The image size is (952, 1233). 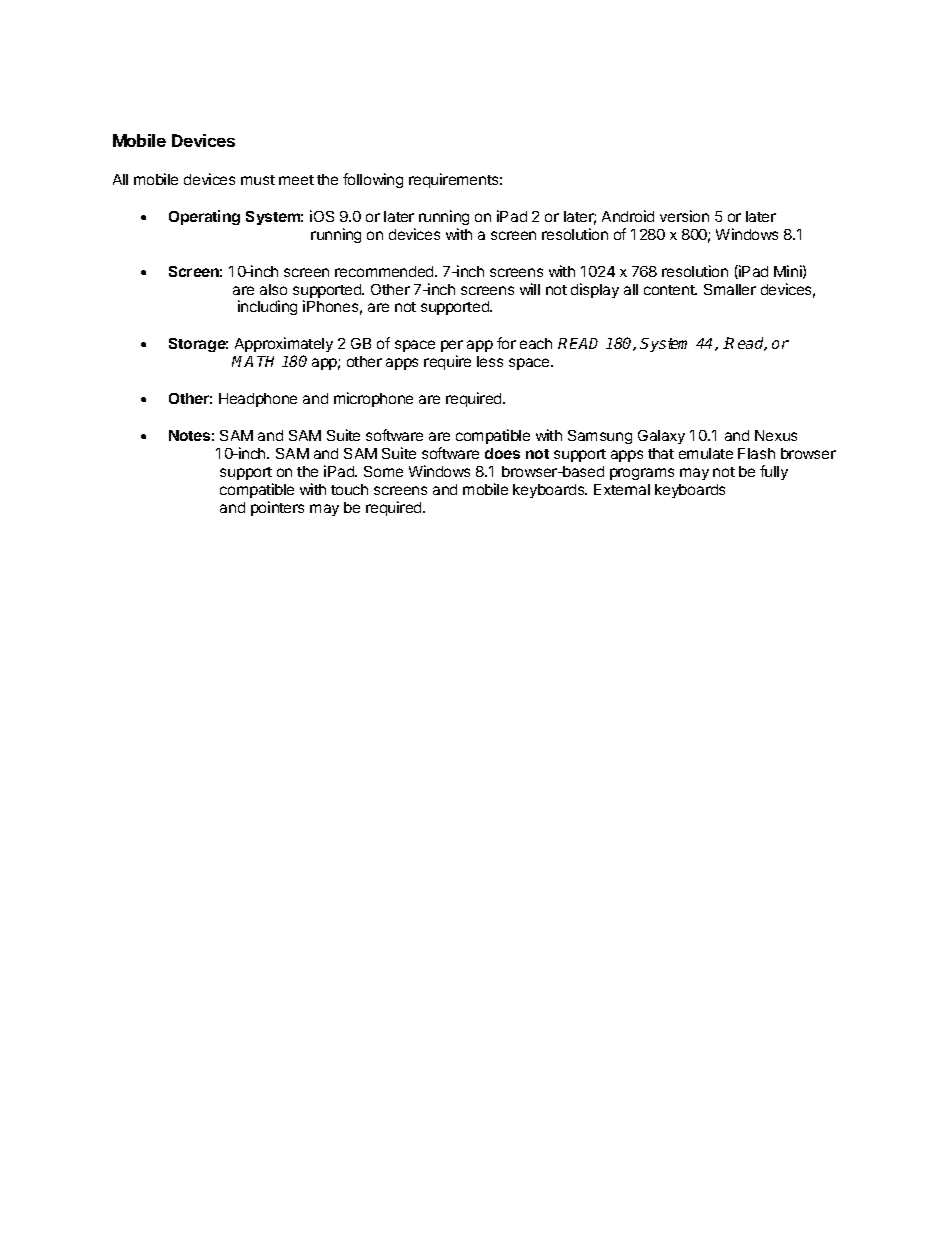 I want to click on External, so click(x=622, y=489).
